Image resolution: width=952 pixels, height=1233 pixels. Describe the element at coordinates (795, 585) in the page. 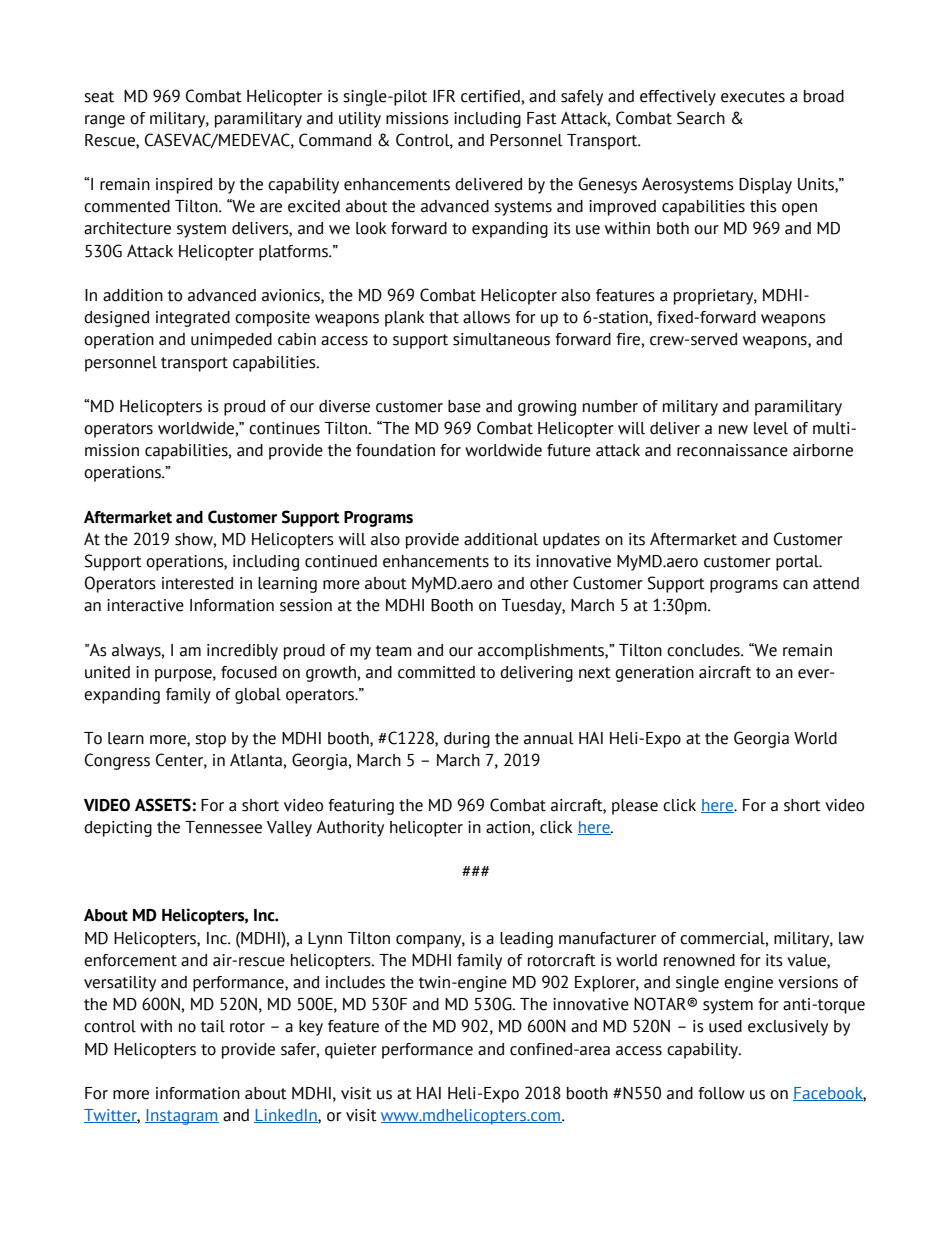

I see `can` at that location.
